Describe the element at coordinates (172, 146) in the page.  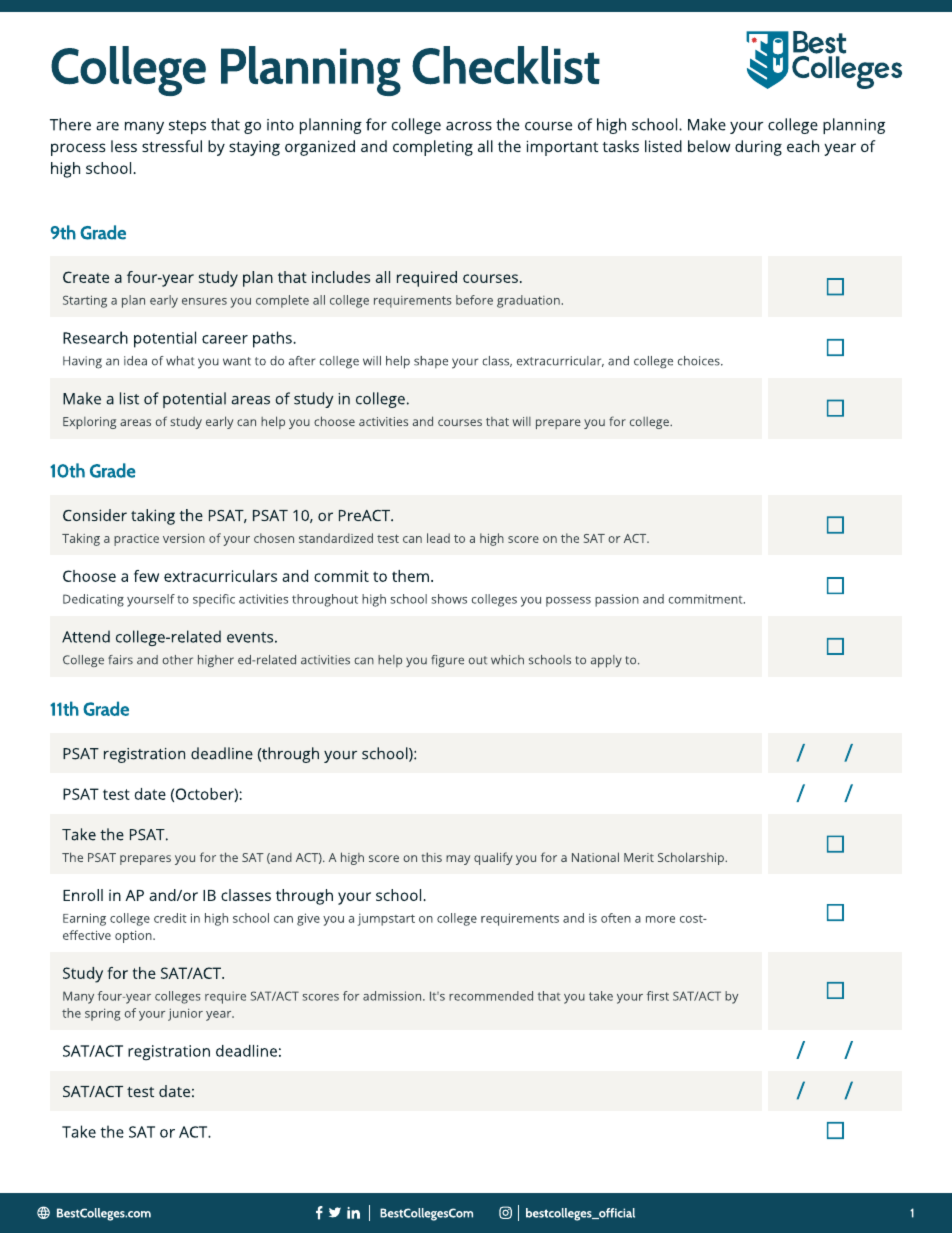
I see `stressful` at that location.
